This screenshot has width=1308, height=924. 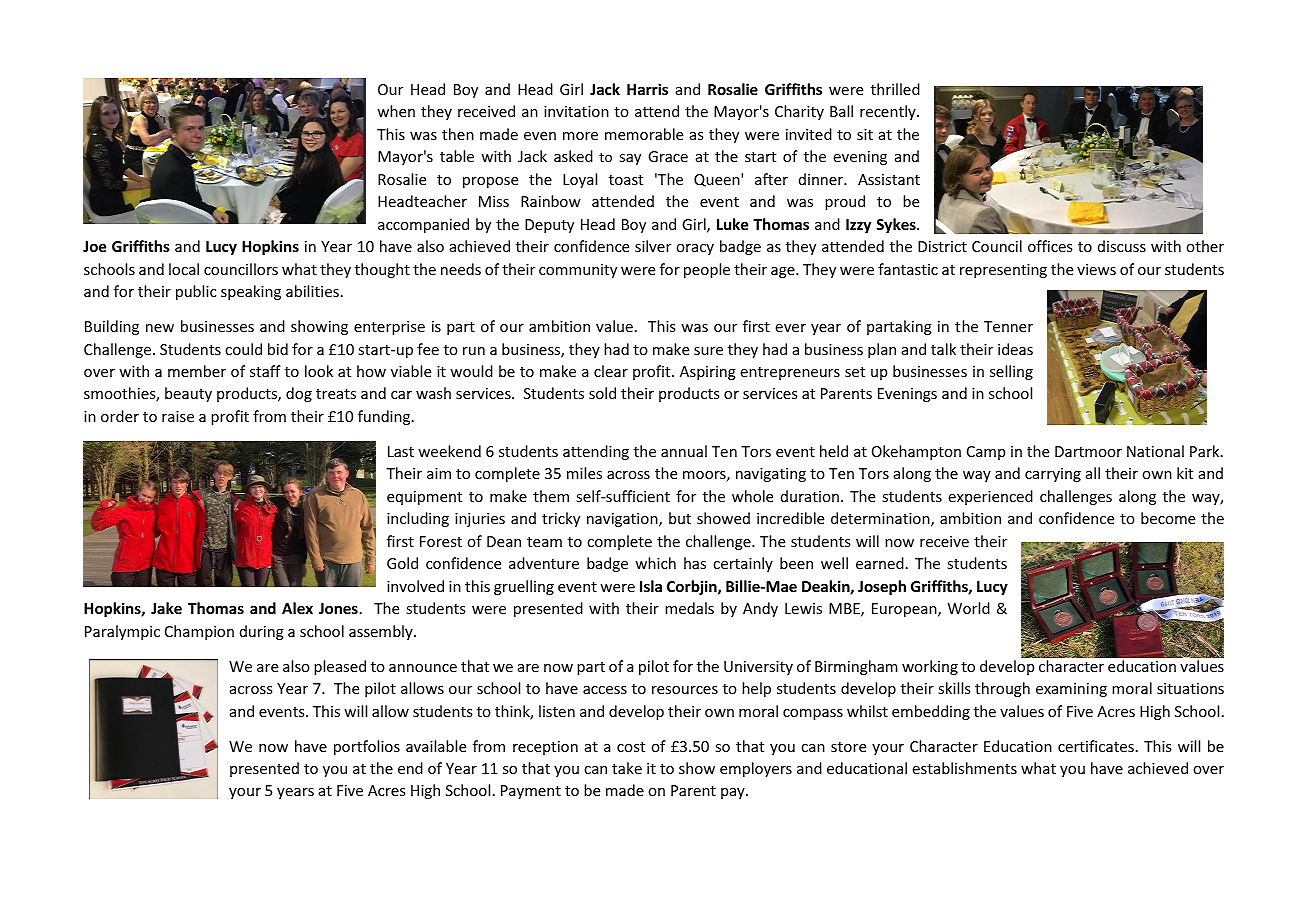 I want to click on recently, so click(x=889, y=112).
